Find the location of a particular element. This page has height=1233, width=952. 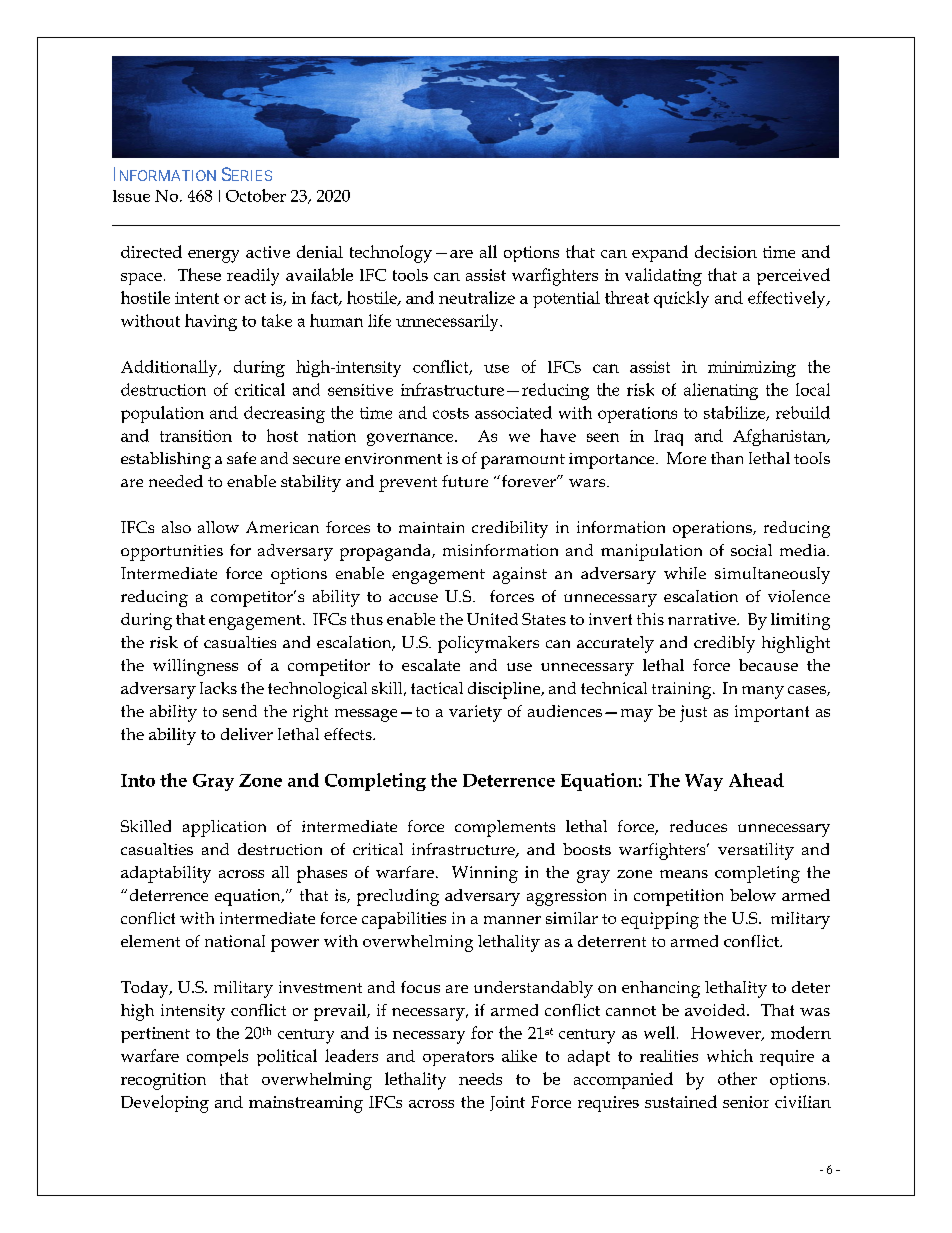

costs is located at coordinates (451, 413).
